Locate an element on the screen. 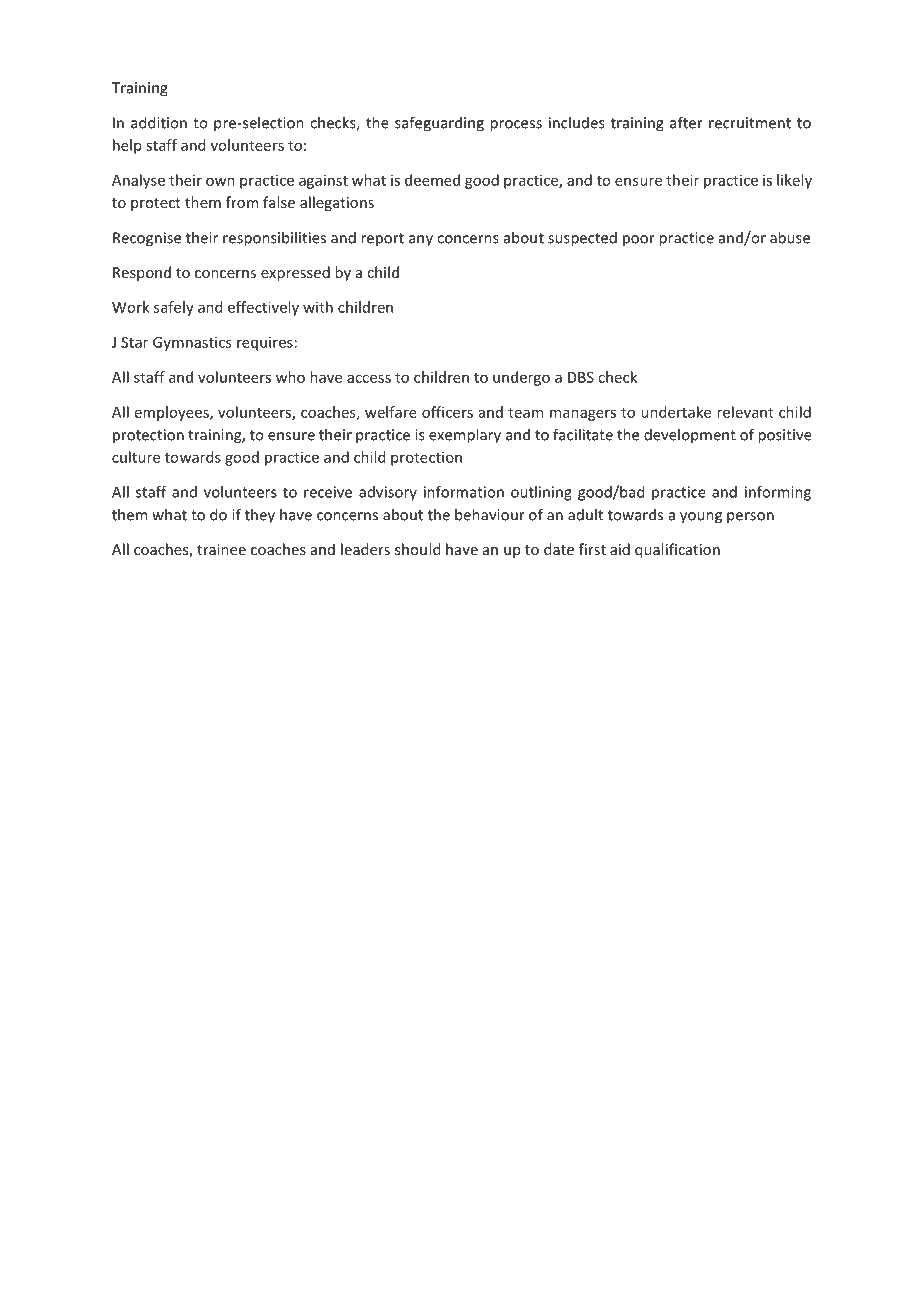 The width and height of the screenshot is (924, 1307). DBS is located at coordinates (581, 377).
